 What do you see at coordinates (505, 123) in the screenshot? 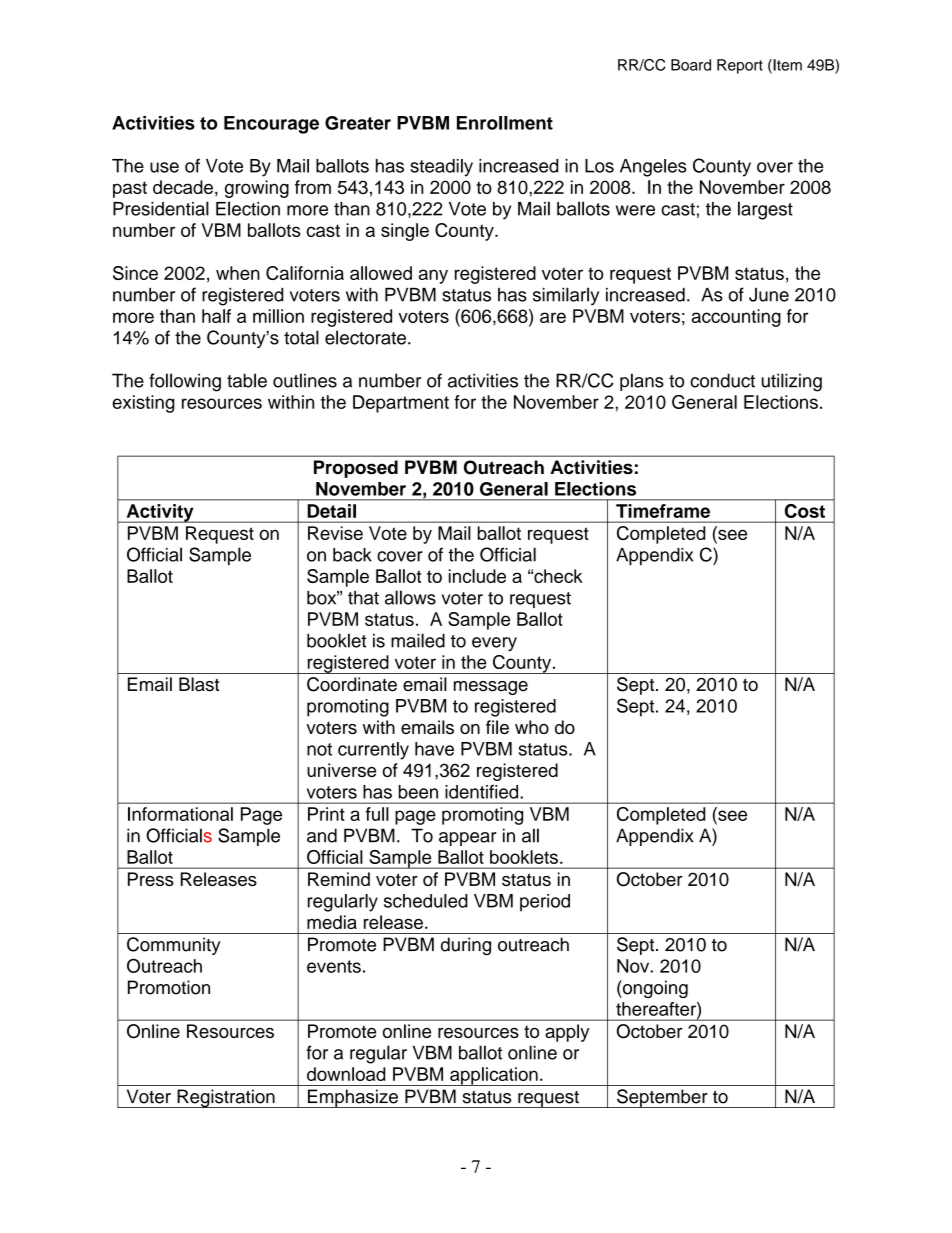
I see `Enrollment` at bounding box center [505, 123].
